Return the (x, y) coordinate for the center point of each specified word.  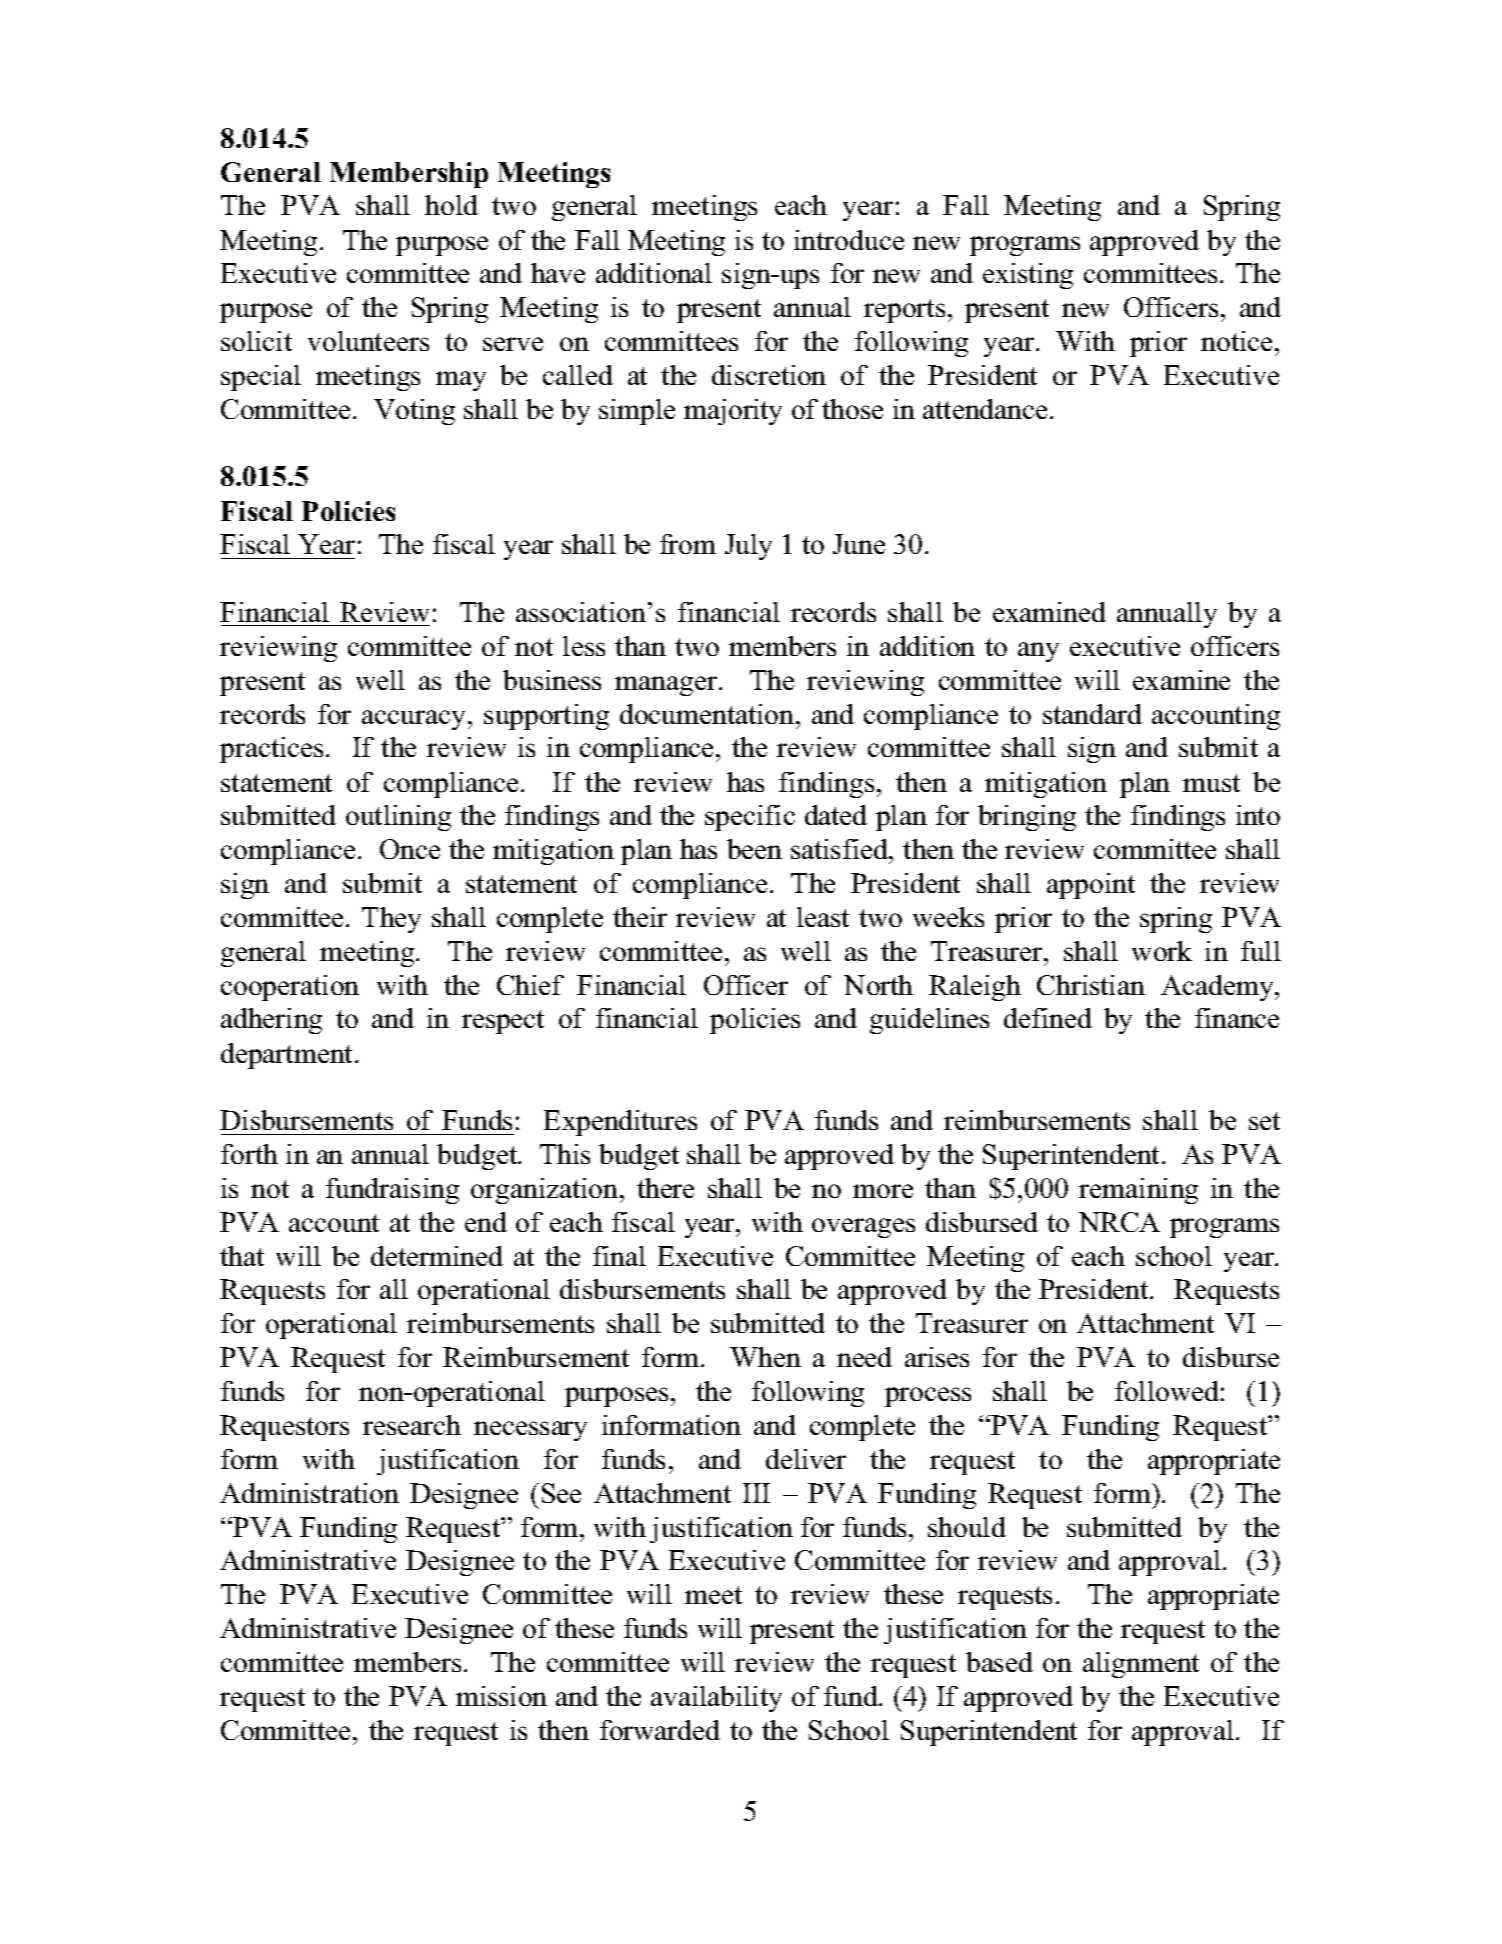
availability (716, 1699)
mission (501, 1696)
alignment (1141, 1665)
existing (1028, 276)
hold (451, 205)
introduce (849, 240)
